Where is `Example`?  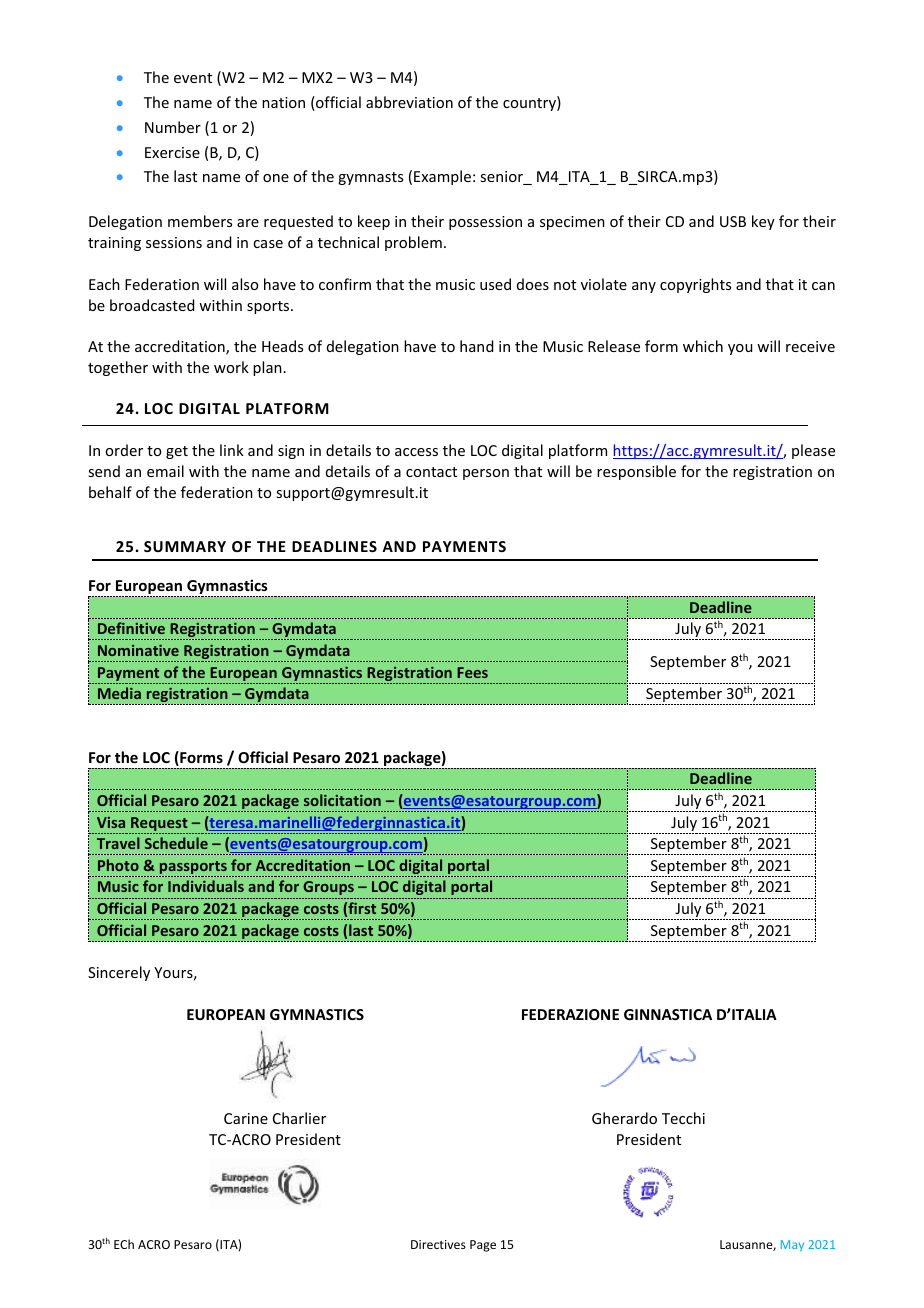 Example is located at coordinates (442, 177).
